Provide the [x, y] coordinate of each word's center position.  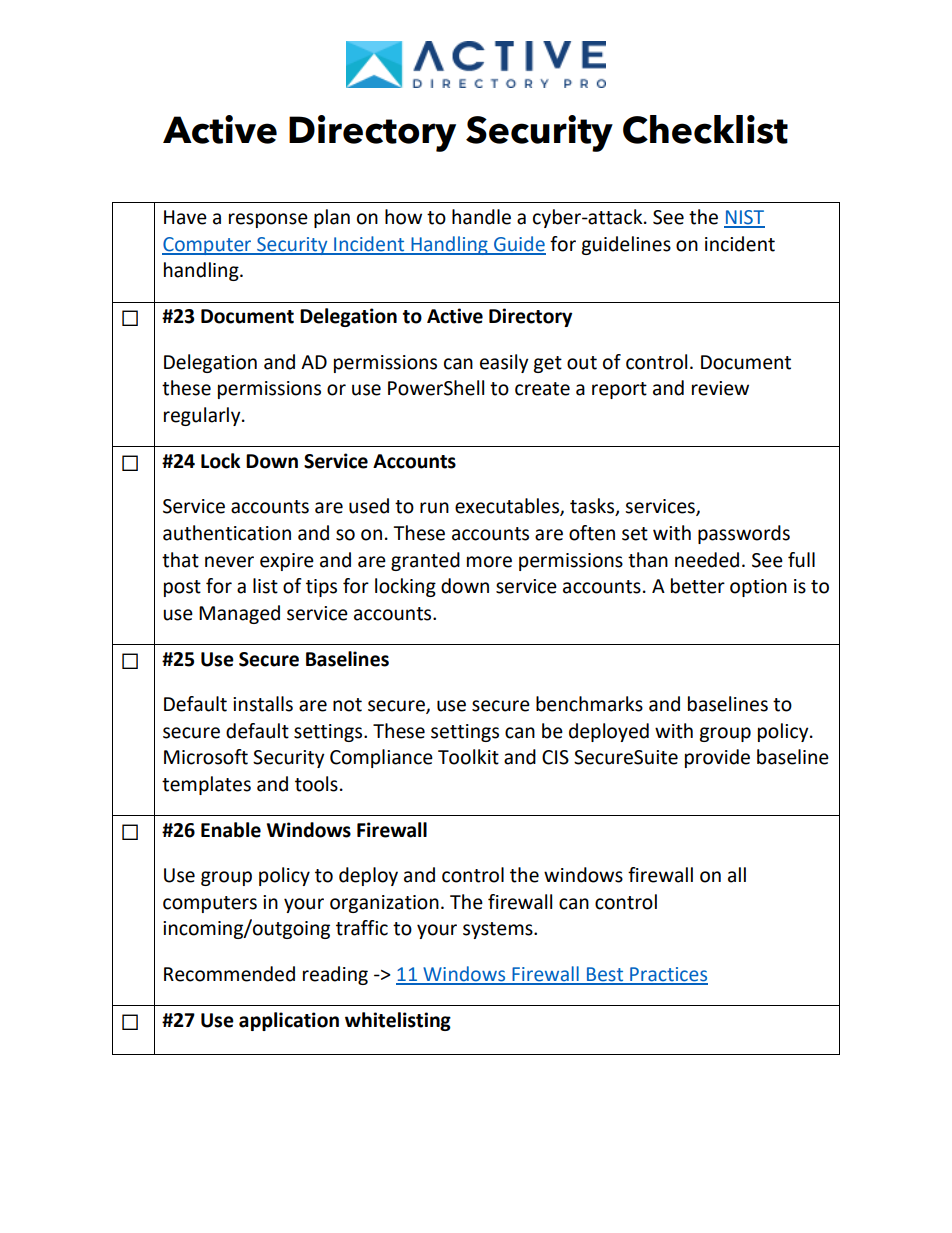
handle [481, 217]
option [758, 588]
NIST [744, 218]
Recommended [229, 974]
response [268, 220]
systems [499, 930]
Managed [239, 614]
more [489, 562]
